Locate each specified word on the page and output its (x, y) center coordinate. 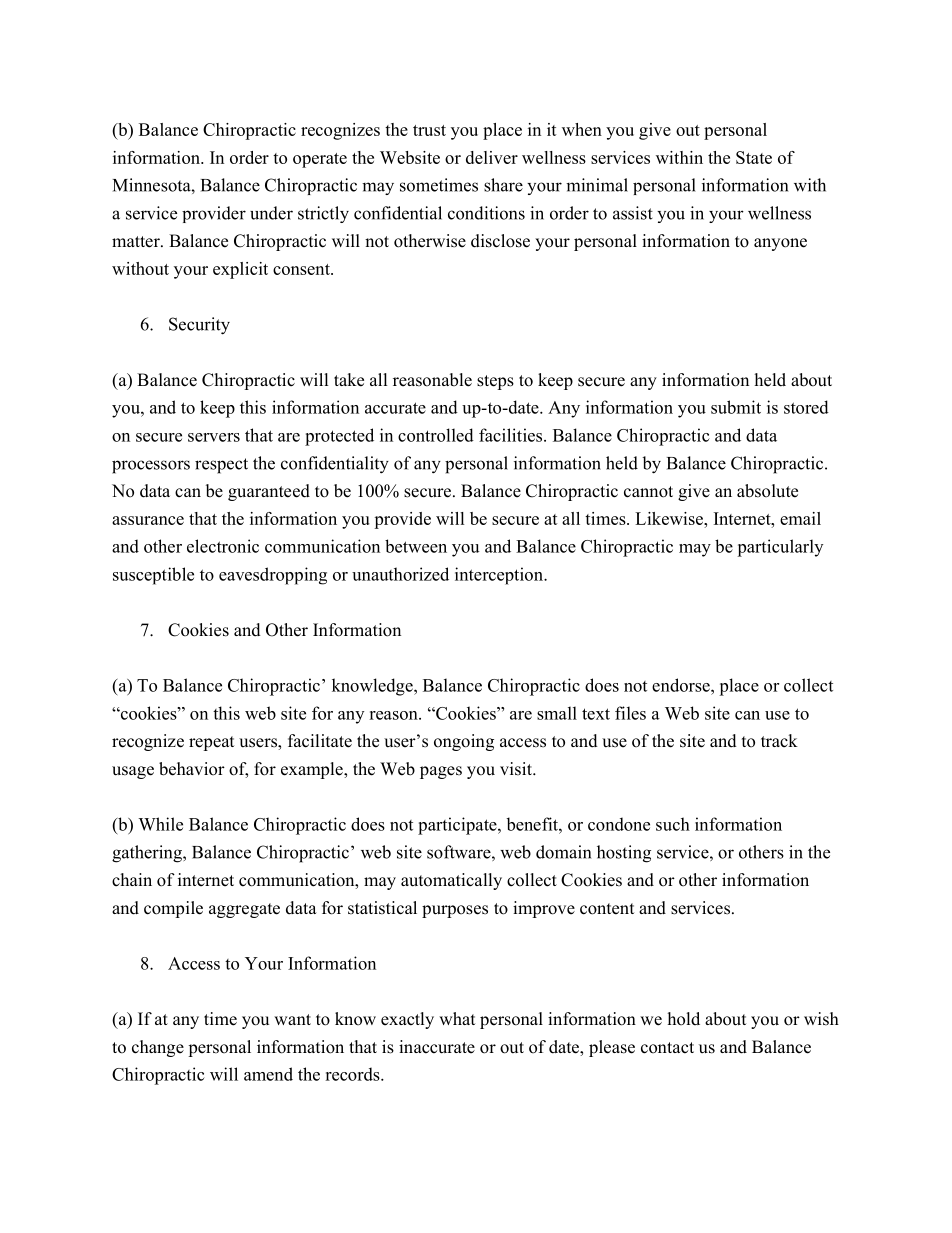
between (416, 546)
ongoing (464, 742)
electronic (223, 546)
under (271, 213)
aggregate (244, 910)
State (754, 157)
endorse (682, 685)
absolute (767, 491)
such (673, 824)
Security (199, 326)
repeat (211, 743)
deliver (492, 157)
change (158, 1048)
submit (736, 407)
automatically (451, 881)
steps (495, 382)
